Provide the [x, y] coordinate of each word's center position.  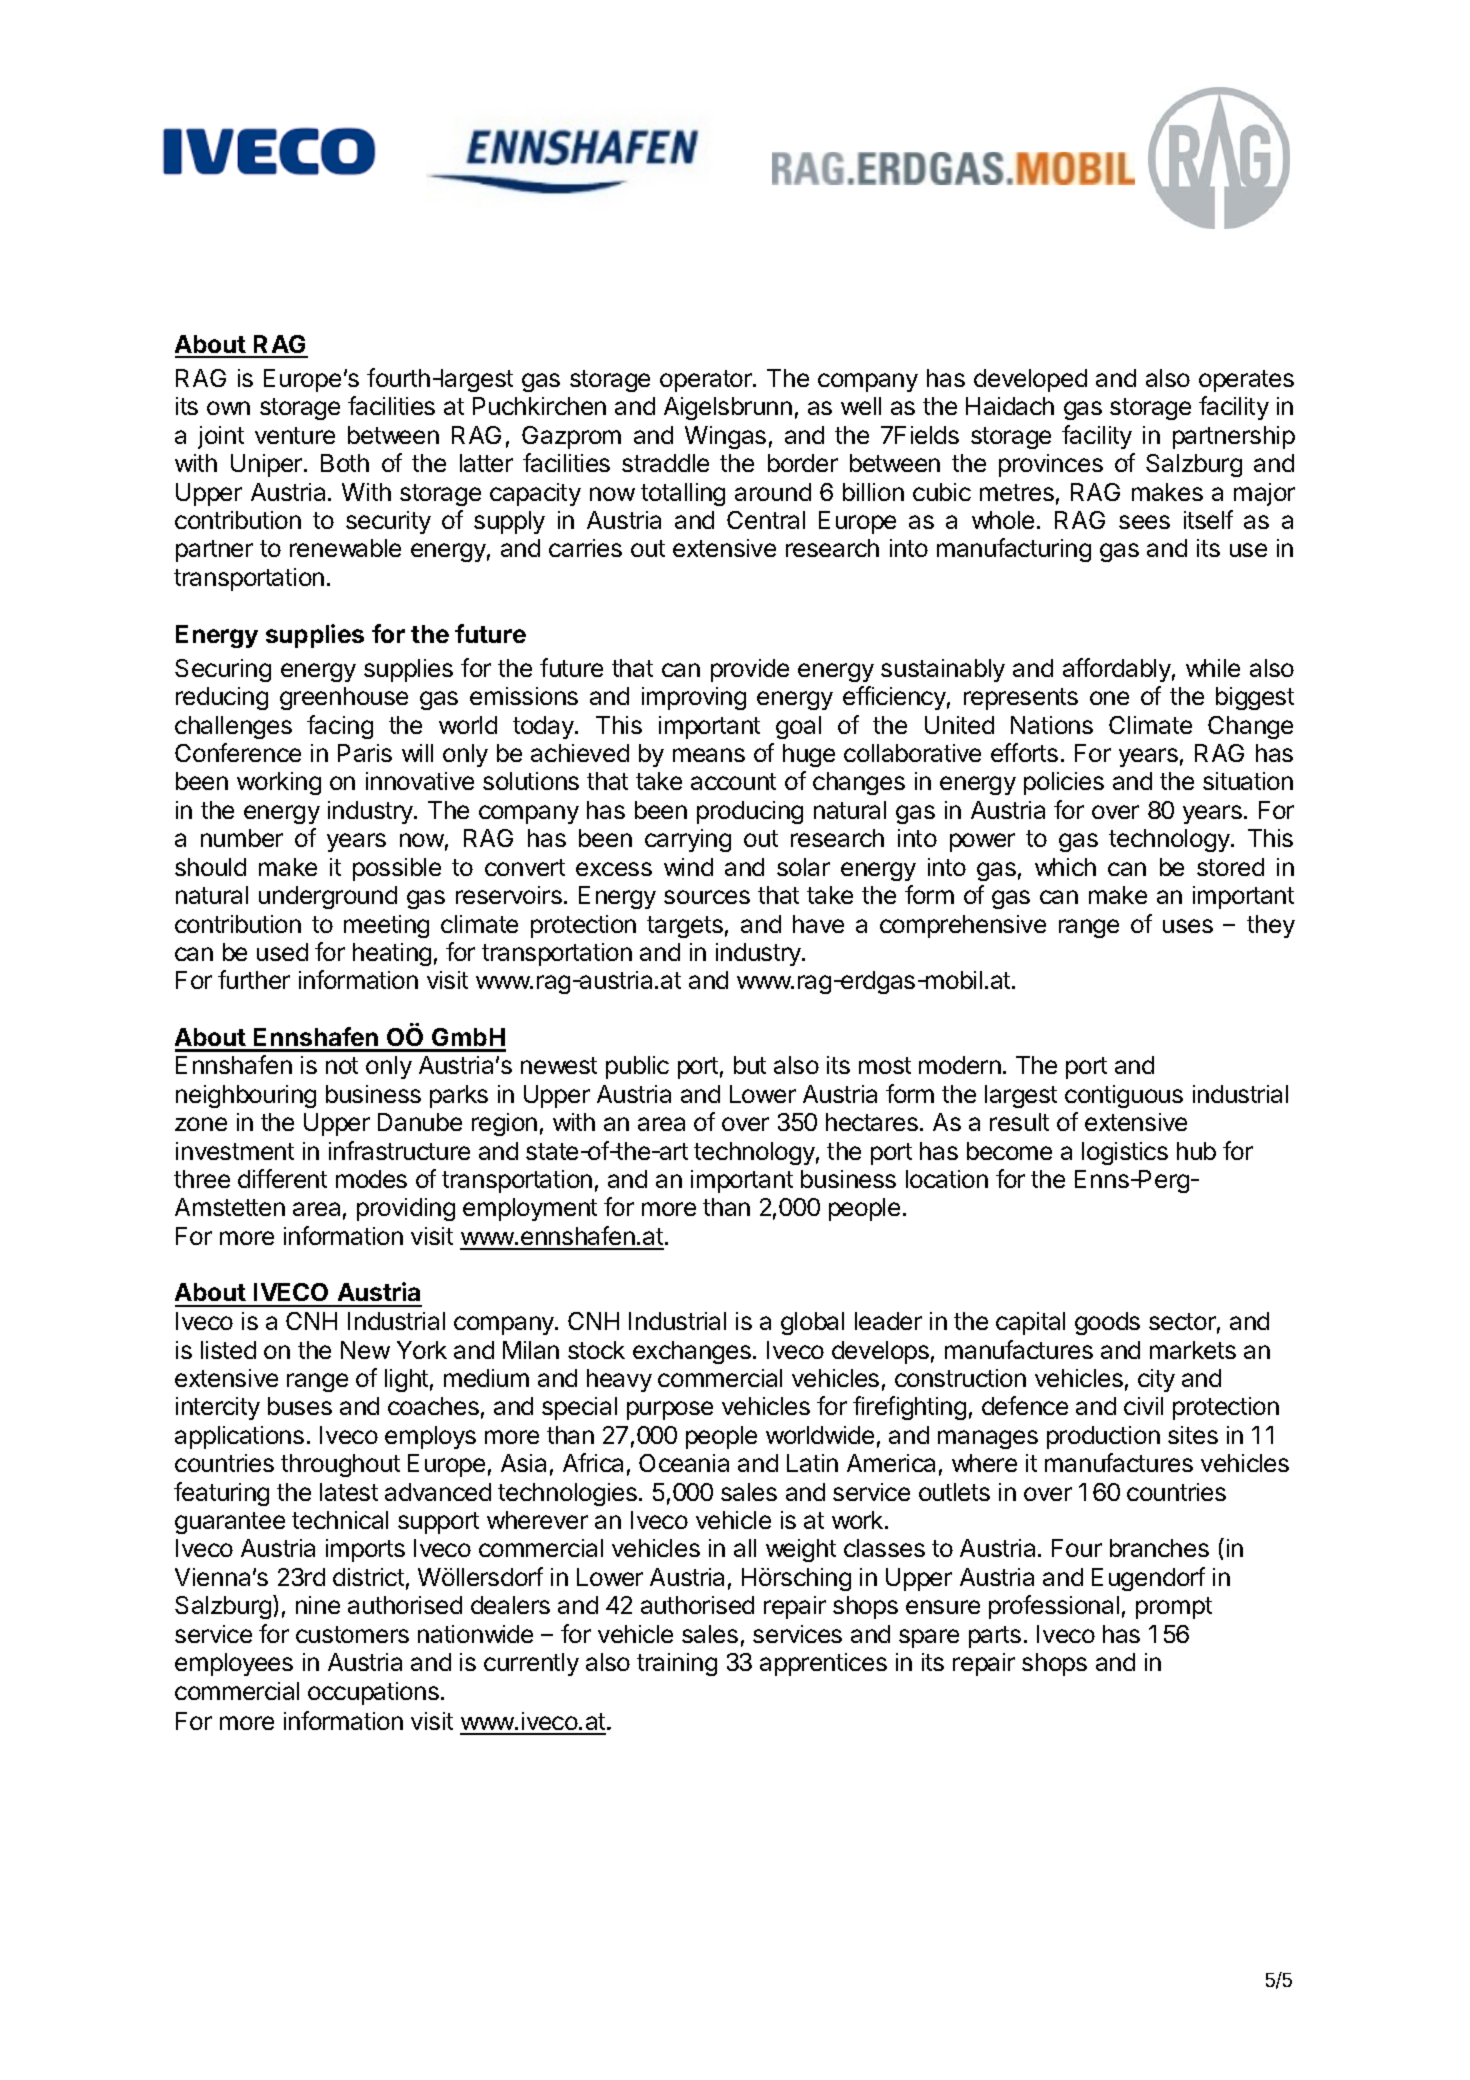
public [637, 1067]
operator [707, 381]
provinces [1051, 465]
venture [295, 435]
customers [352, 1634]
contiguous [1124, 1096]
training [677, 1664]
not [342, 1065]
